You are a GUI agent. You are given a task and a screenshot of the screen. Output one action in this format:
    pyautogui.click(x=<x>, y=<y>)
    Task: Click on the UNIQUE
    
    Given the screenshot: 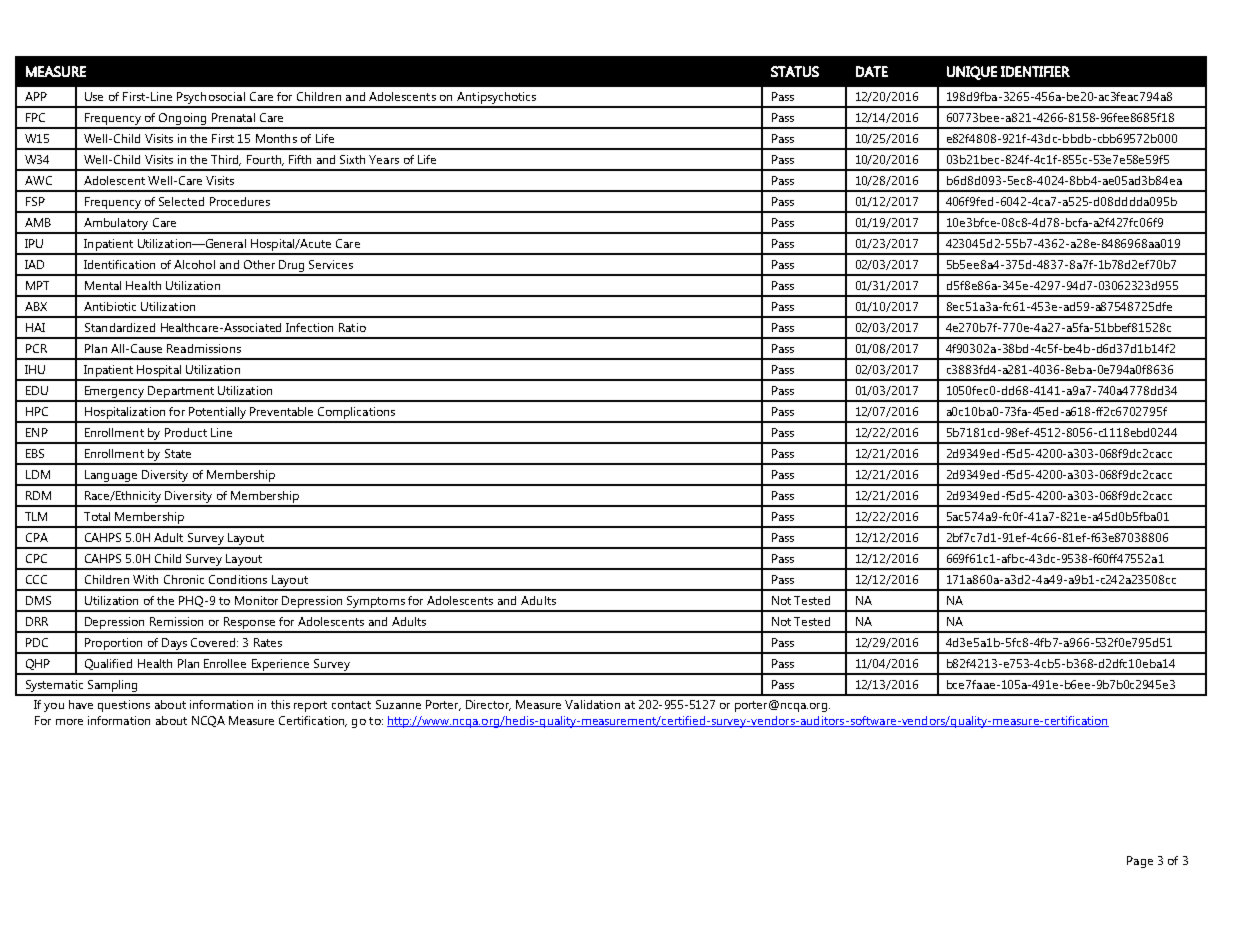 What is the action you would take?
    pyautogui.click(x=972, y=73)
